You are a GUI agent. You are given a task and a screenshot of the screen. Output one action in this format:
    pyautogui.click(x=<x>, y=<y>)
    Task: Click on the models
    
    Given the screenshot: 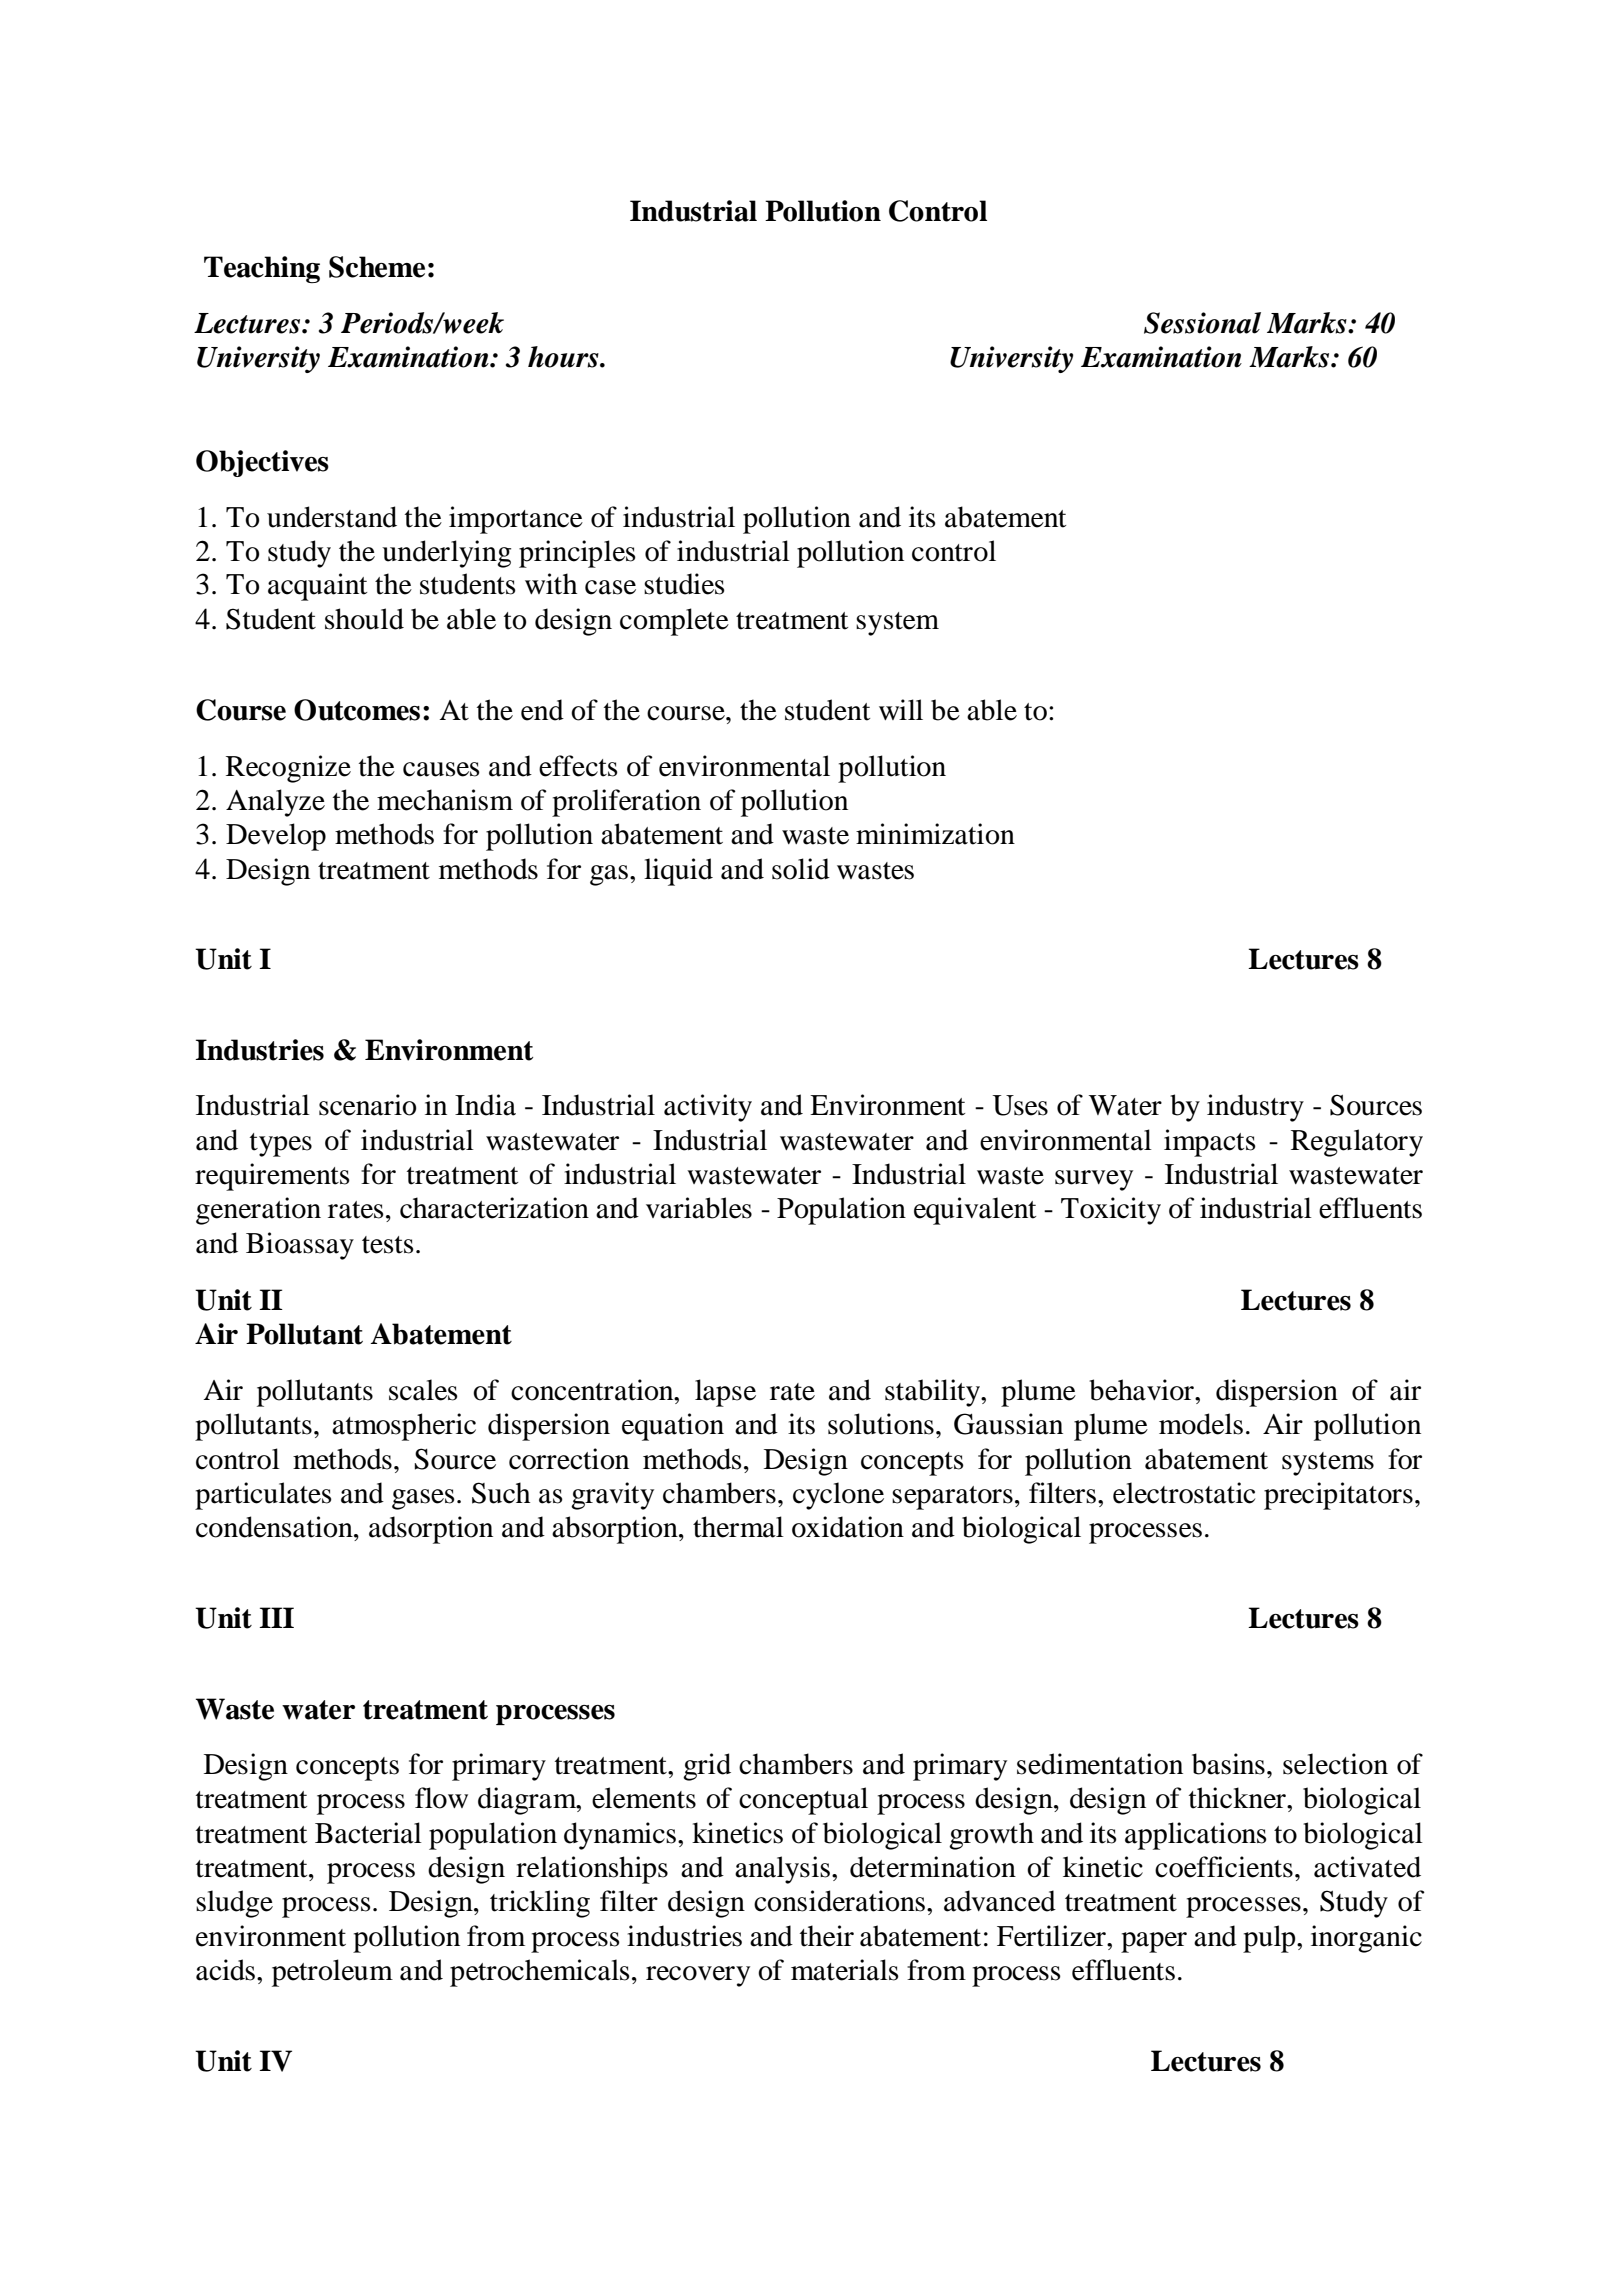 What is the action you would take?
    pyautogui.click(x=1201, y=1424)
